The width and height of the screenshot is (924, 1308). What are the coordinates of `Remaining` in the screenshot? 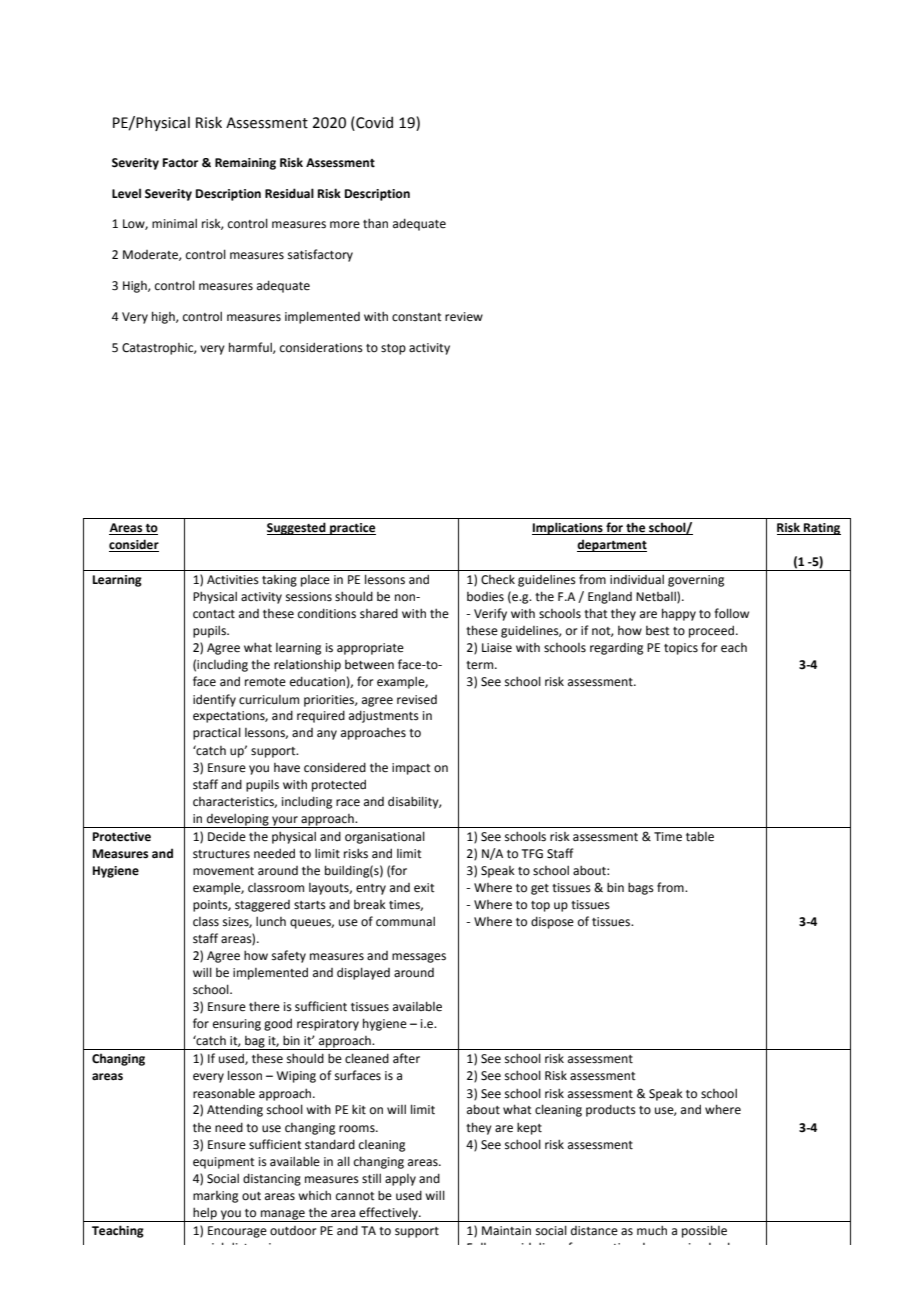 It's located at (245, 164).
